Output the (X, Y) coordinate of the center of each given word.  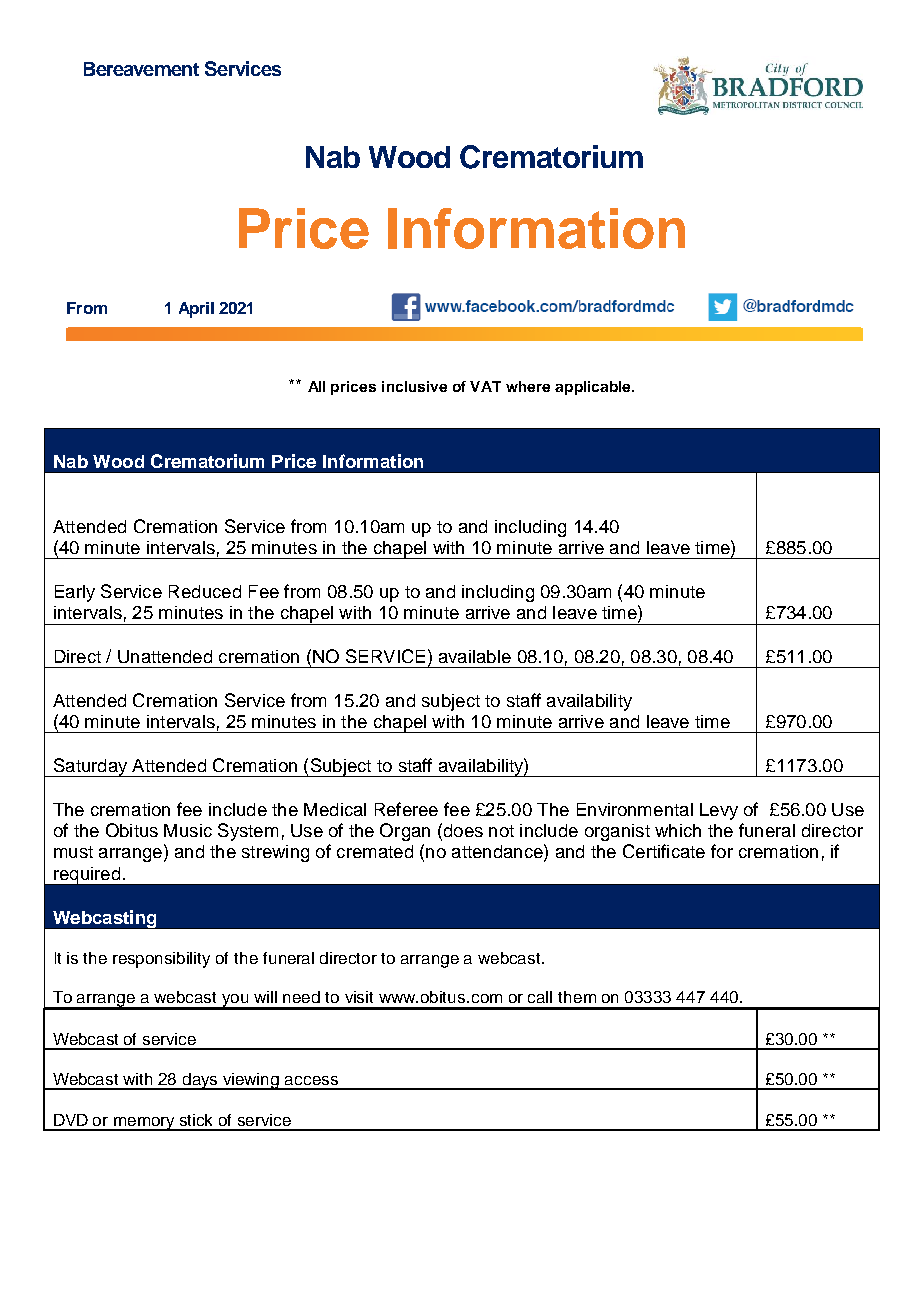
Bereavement (141, 69)
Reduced (205, 591)
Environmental (635, 809)
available (475, 656)
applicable (594, 388)
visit (359, 997)
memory (144, 1124)
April (196, 310)
